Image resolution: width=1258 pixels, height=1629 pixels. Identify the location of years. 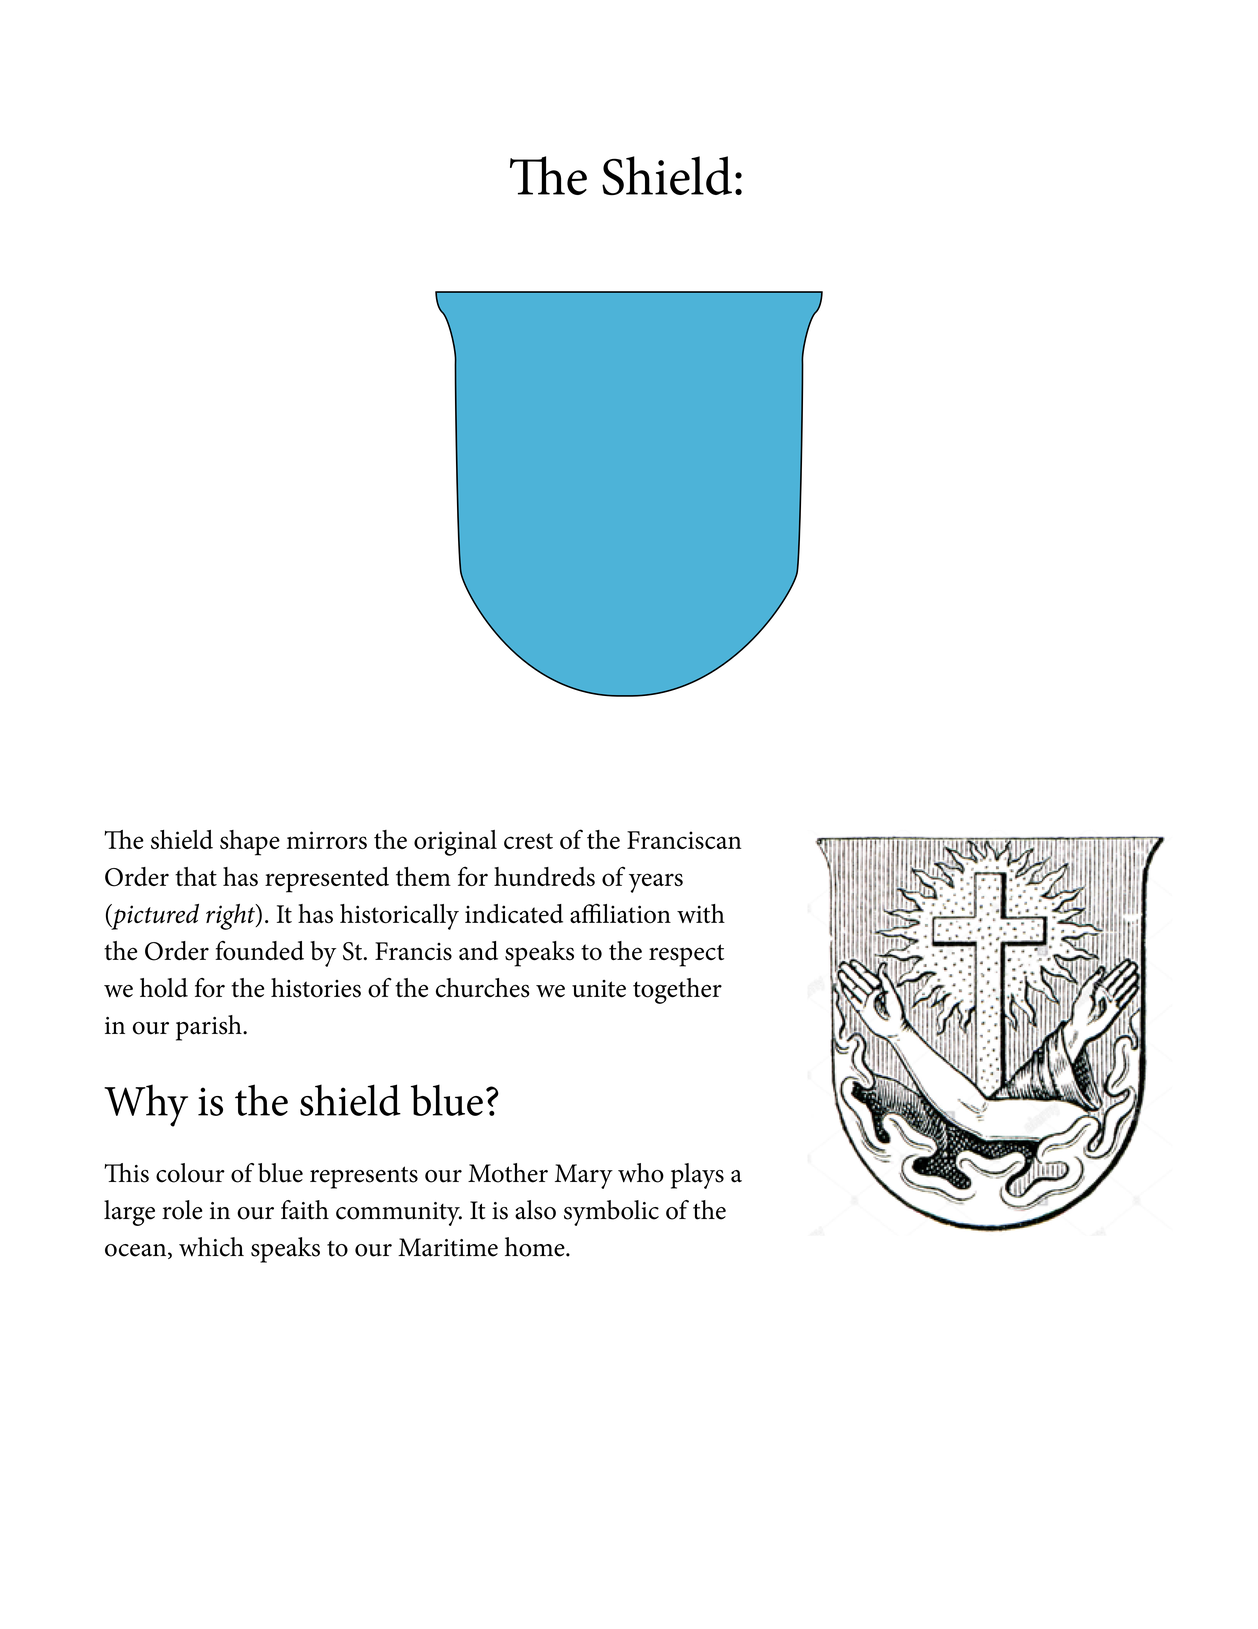
(656, 883).
